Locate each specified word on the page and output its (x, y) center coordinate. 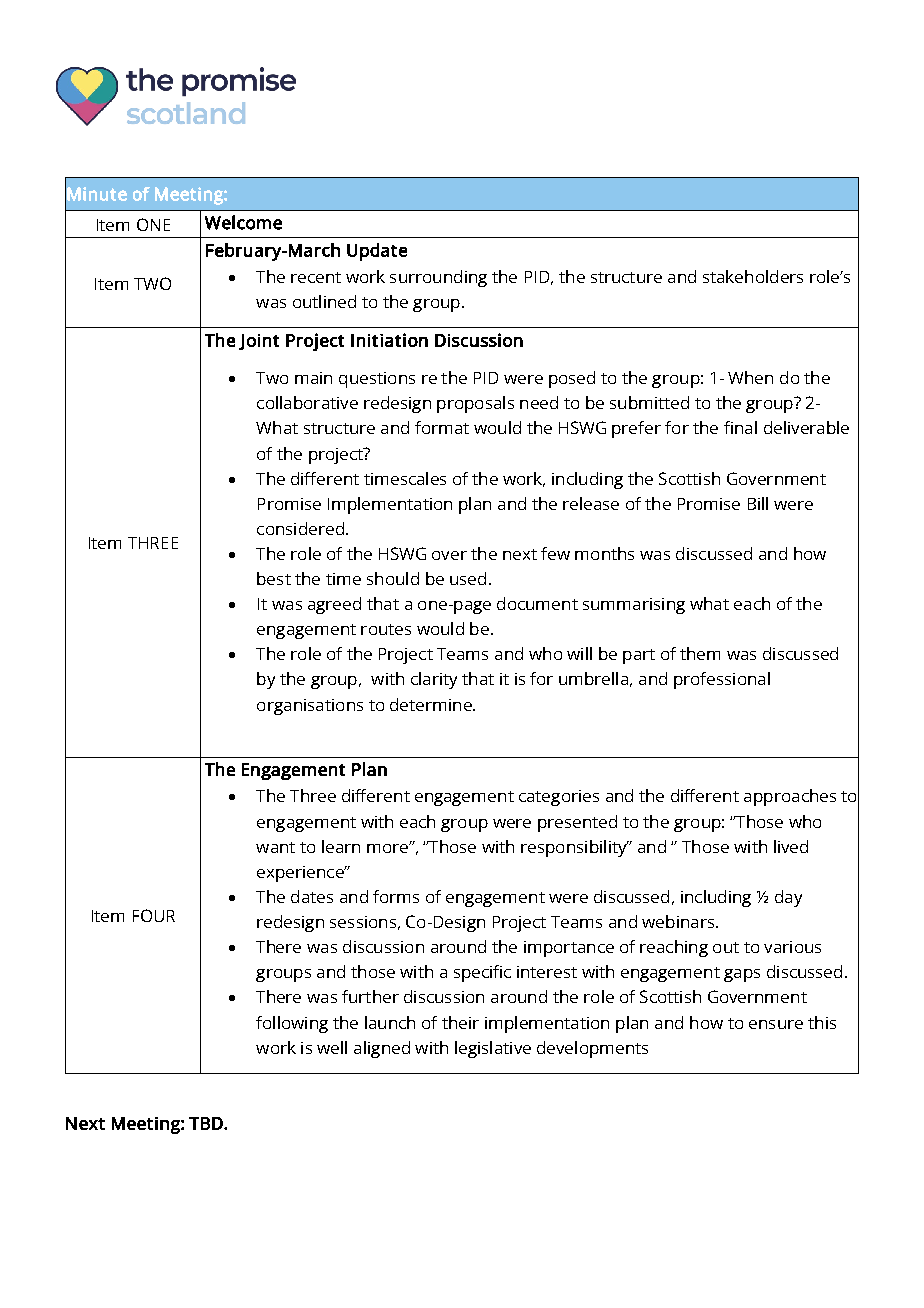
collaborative (307, 402)
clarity (434, 680)
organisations (310, 707)
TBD (207, 1123)
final (740, 427)
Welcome (243, 222)
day (788, 898)
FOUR (154, 915)
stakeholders (753, 276)
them (700, 653)
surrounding (438, 278)
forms (396, 896)
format (442, 427)
